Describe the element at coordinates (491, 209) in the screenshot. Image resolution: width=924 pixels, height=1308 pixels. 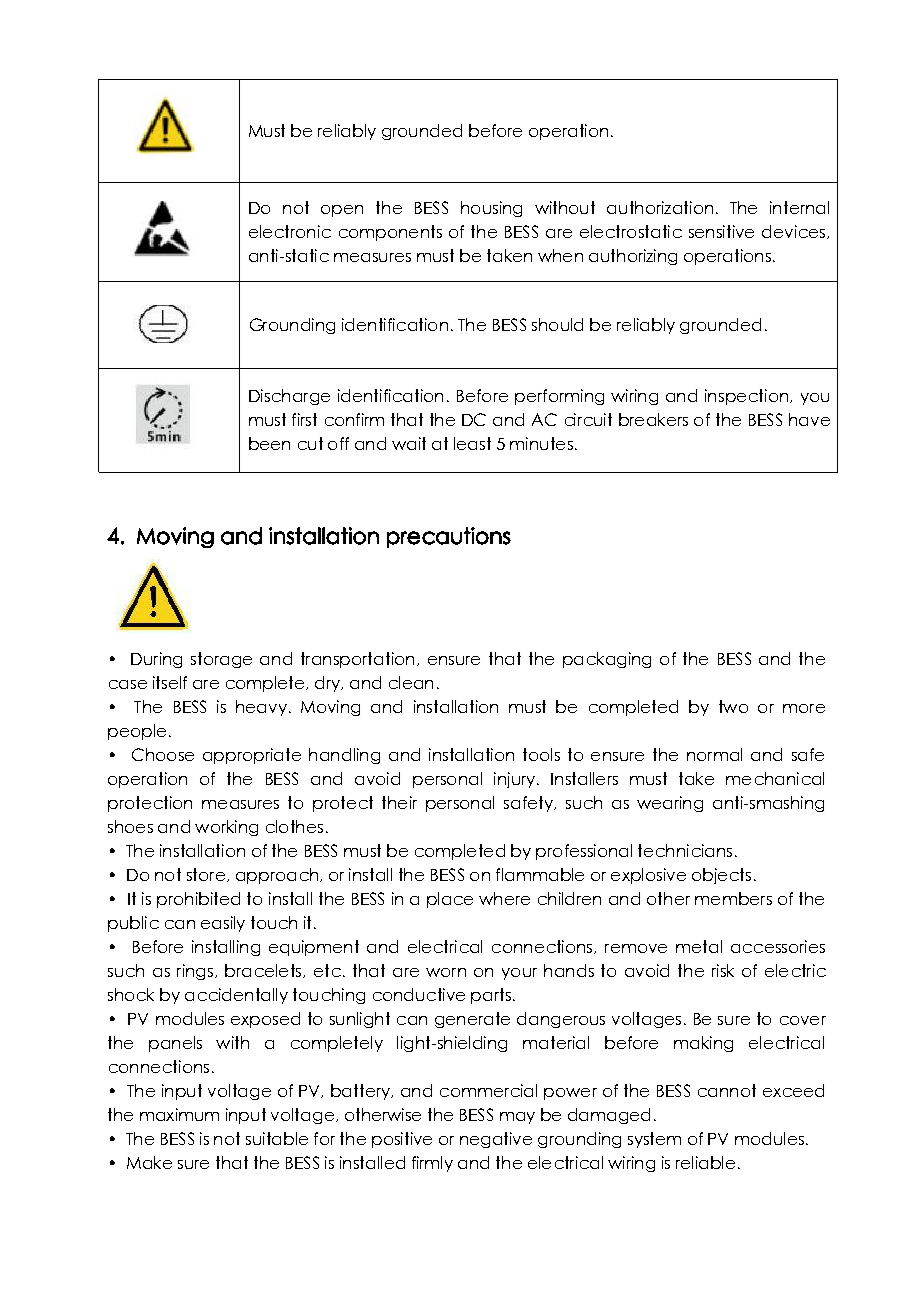
I see `housing` at that location.
